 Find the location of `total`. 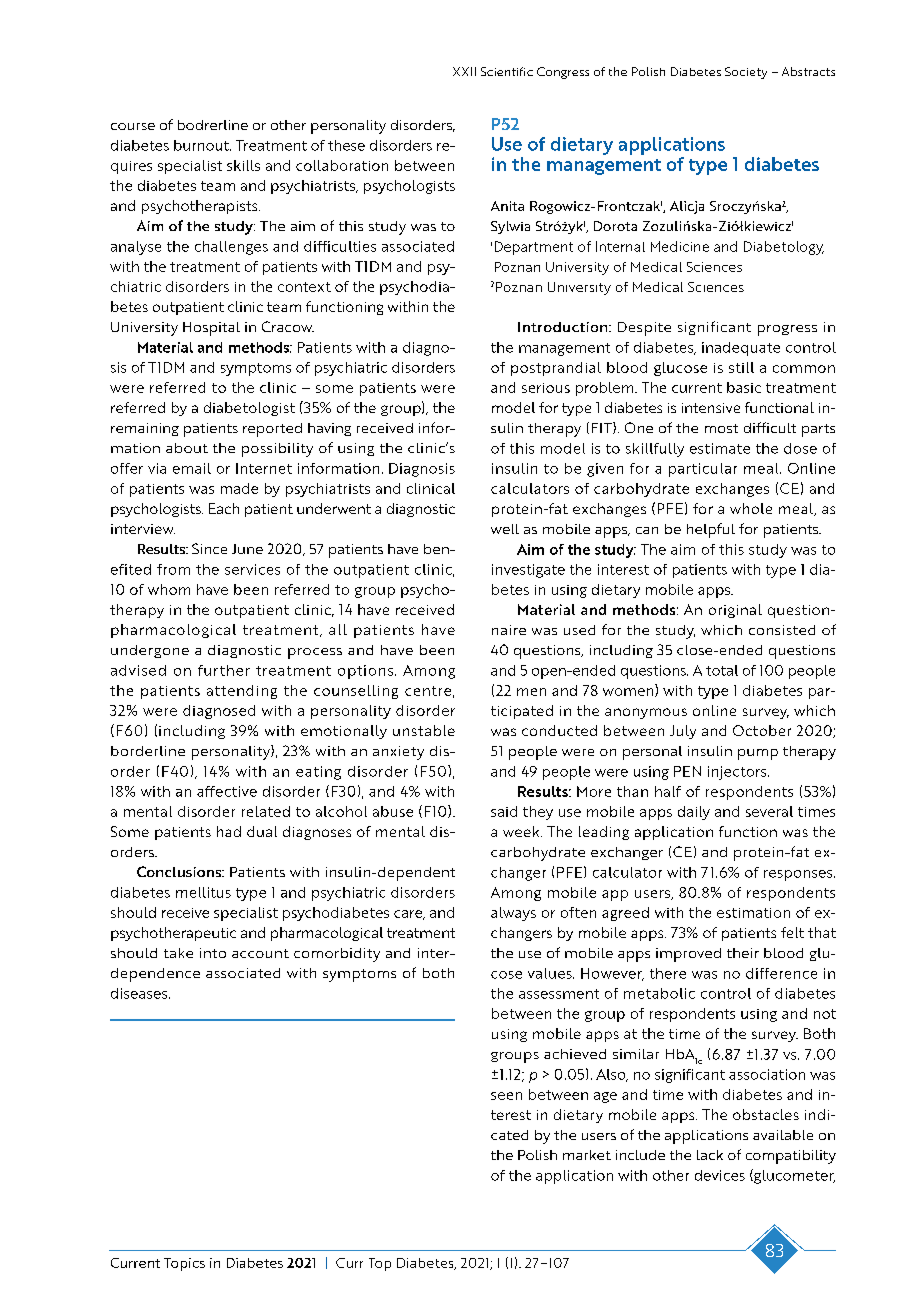

total is located at coordinates (722, 670).
